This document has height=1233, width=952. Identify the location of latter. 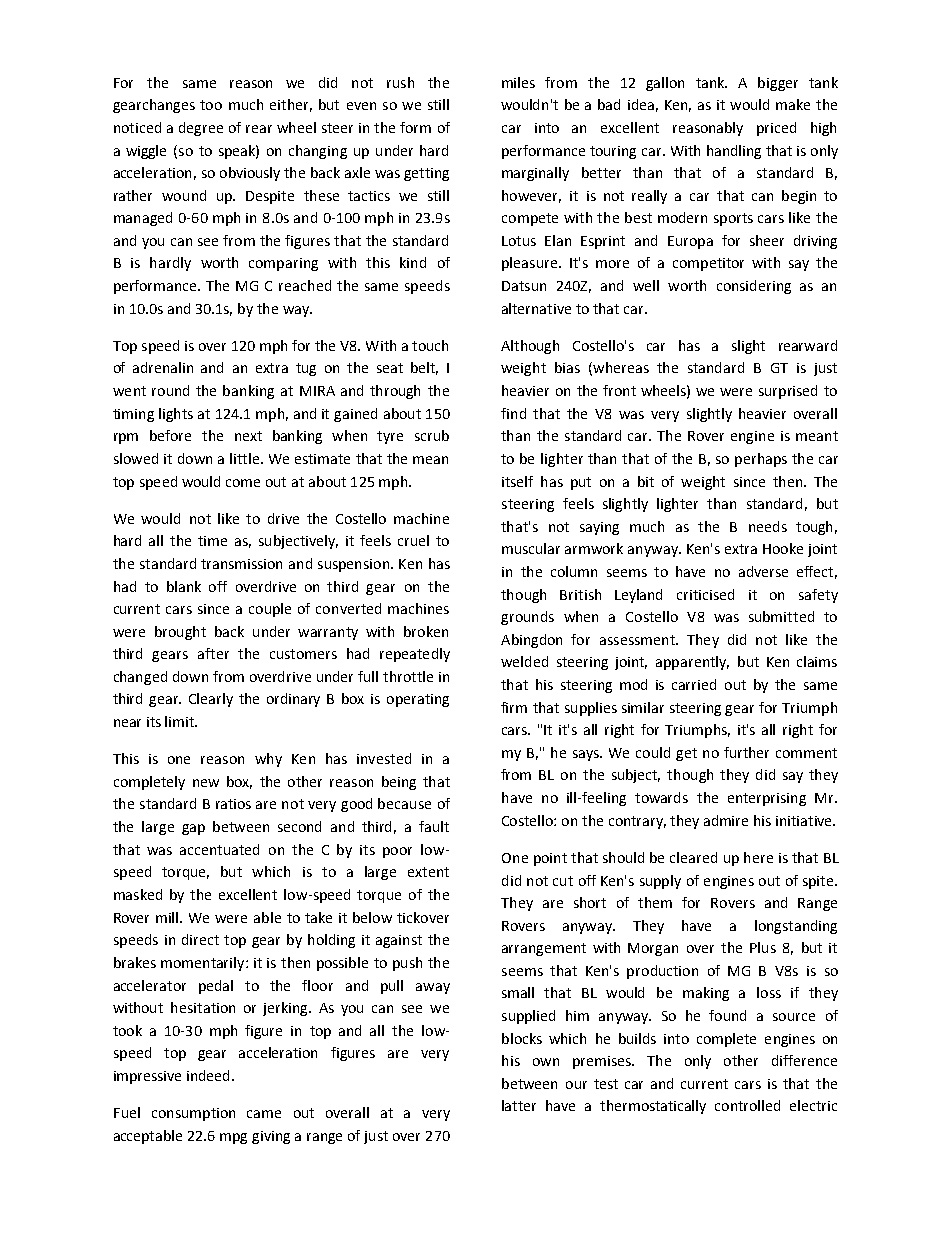
(519, 1105).
